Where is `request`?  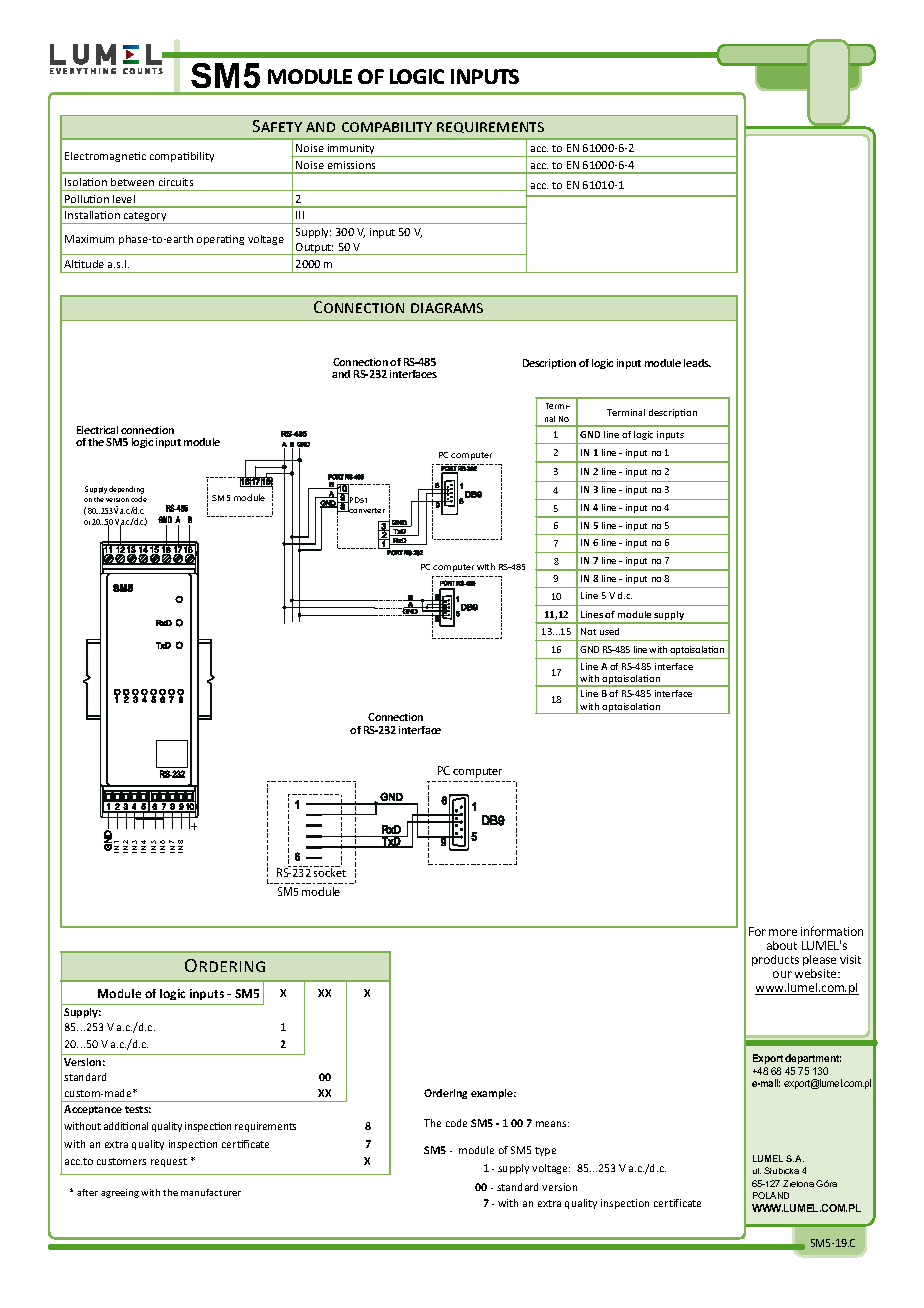
request is located at coordinates (169, 1162).
